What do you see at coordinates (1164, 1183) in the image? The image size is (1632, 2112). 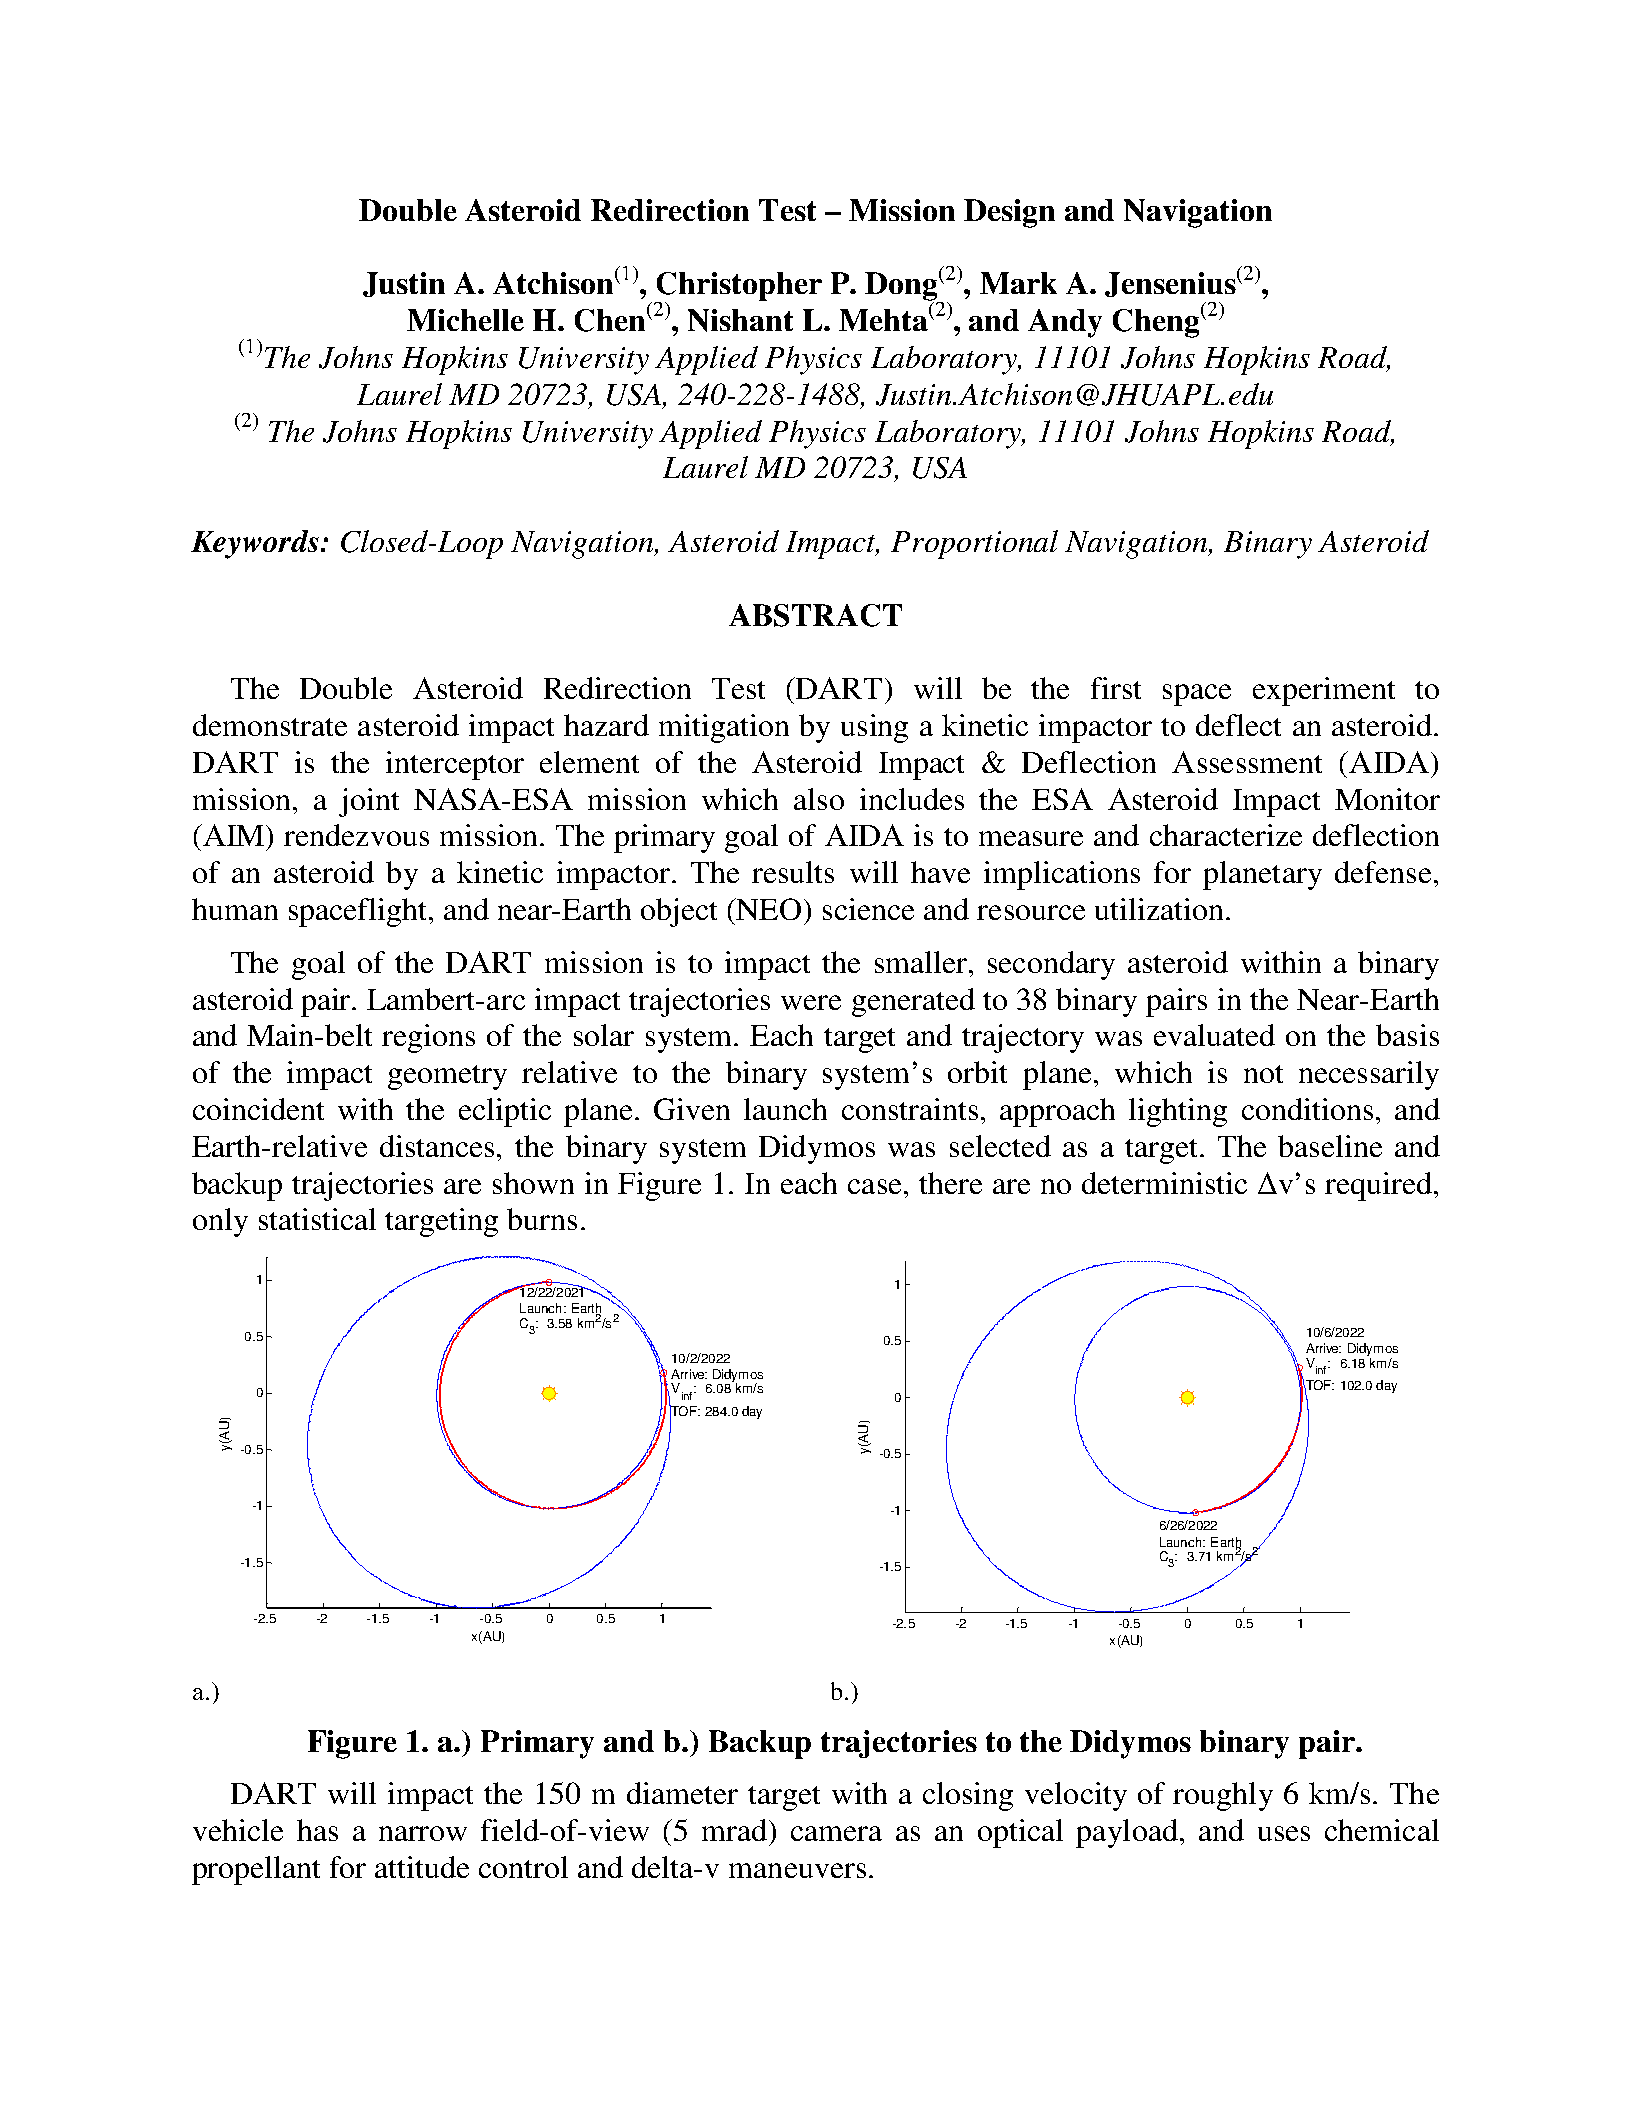 I see `deterministic` at bounding box center [1164, 1183].
